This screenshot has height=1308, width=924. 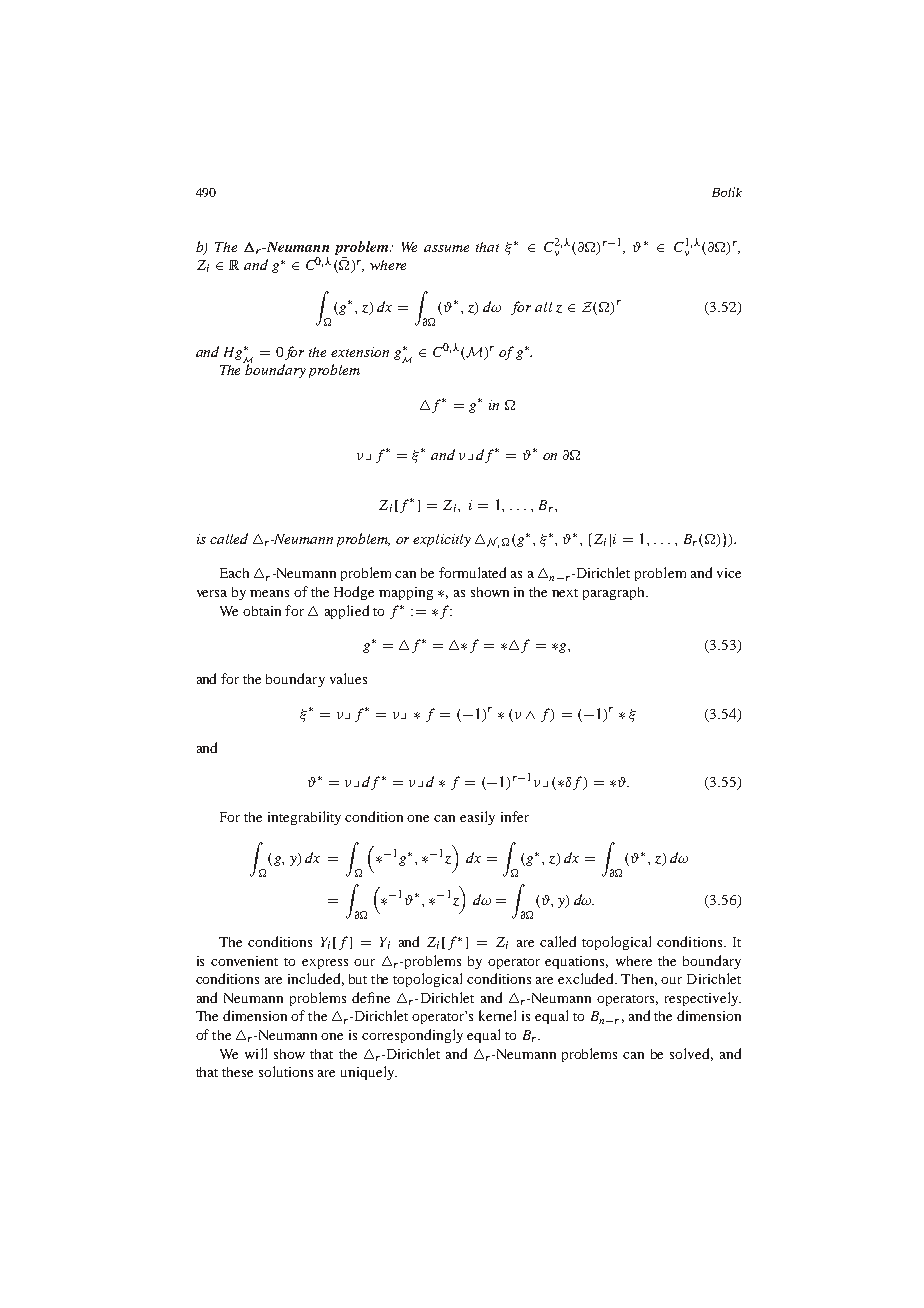 What do you see at coordinates (442, 540) in the screenshot?
I see `explicitly` at bounding box center [442, 540].
